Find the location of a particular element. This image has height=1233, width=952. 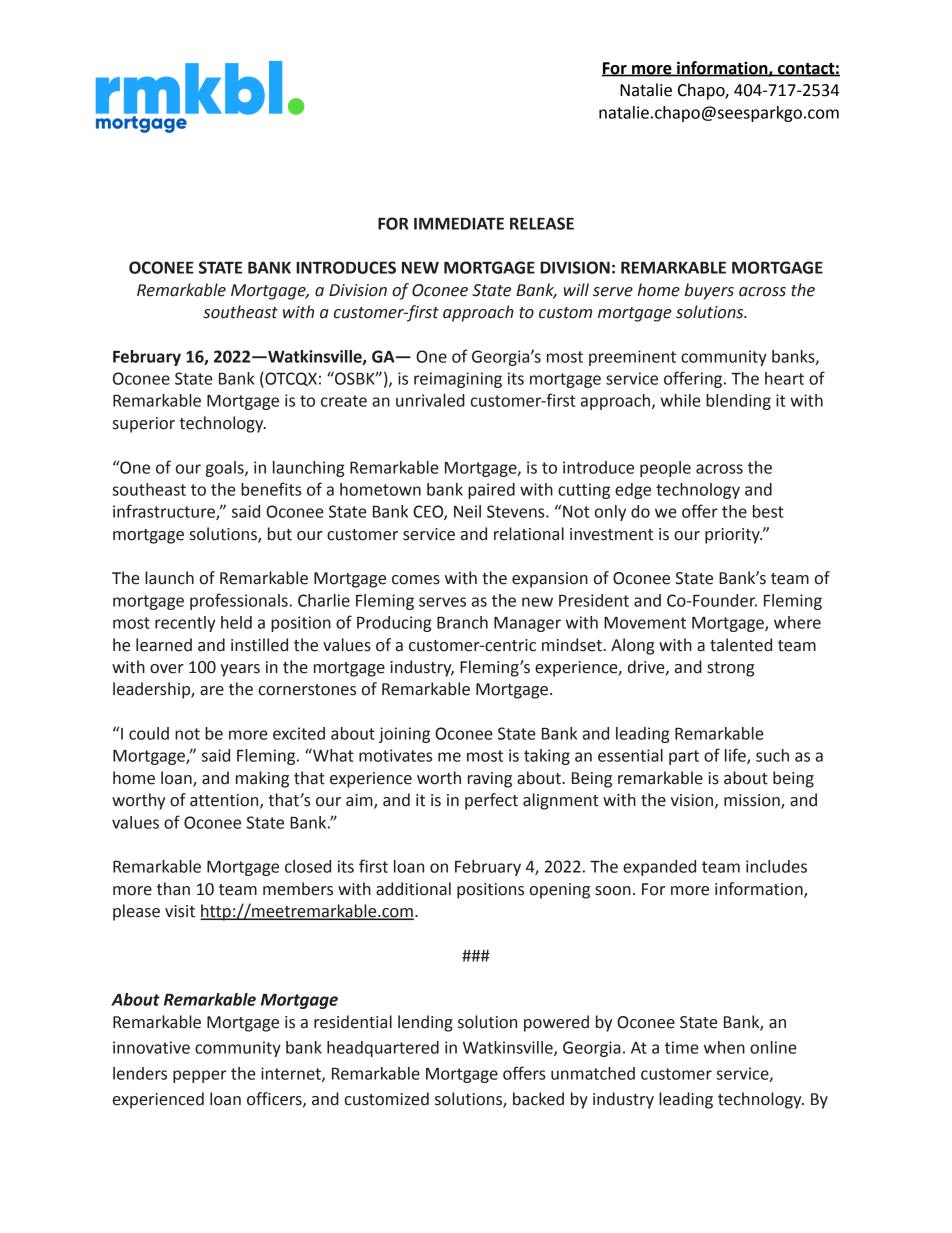

innovative is located at coordinates (151, 1047).
